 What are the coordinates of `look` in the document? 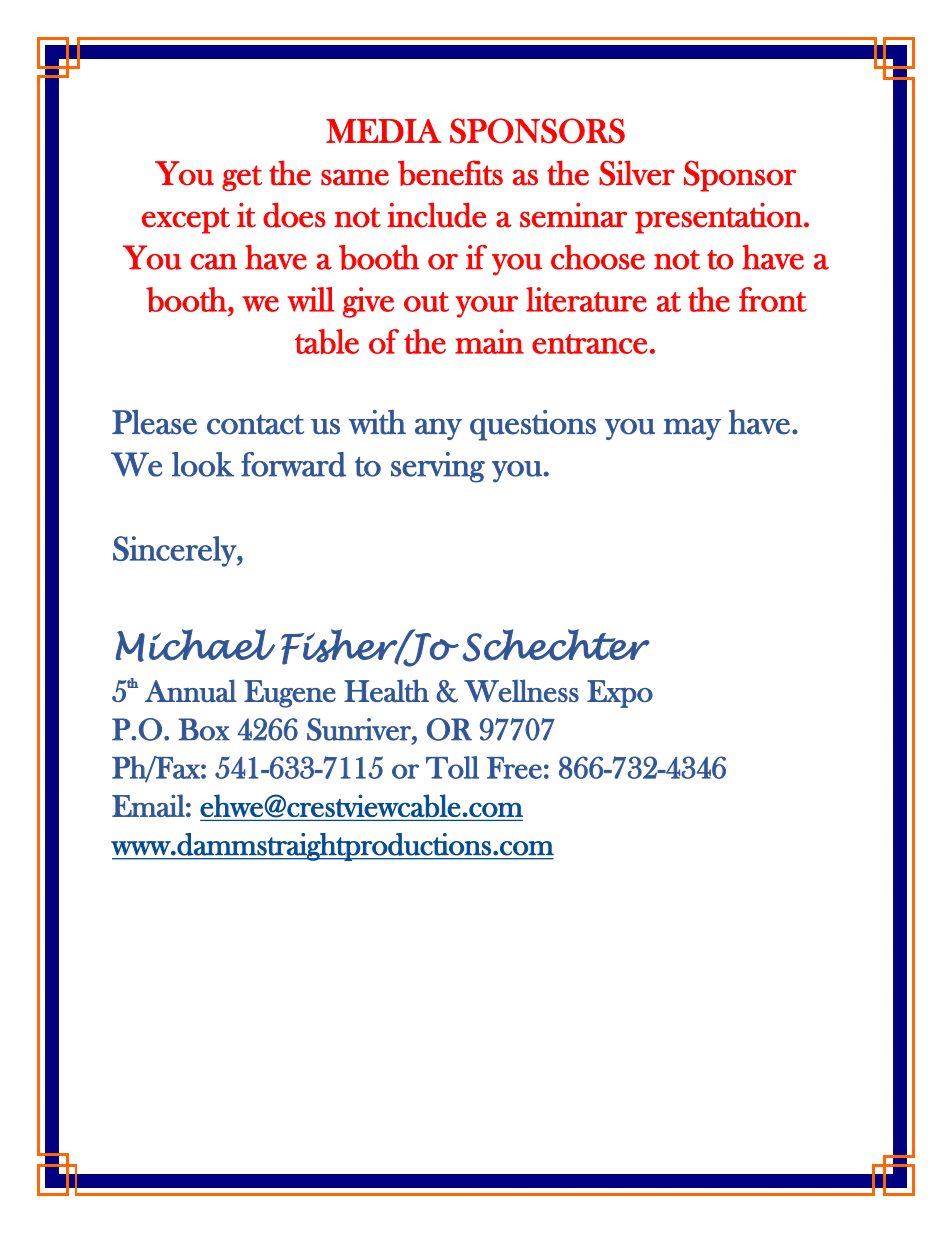 It's located at (203, 464).
